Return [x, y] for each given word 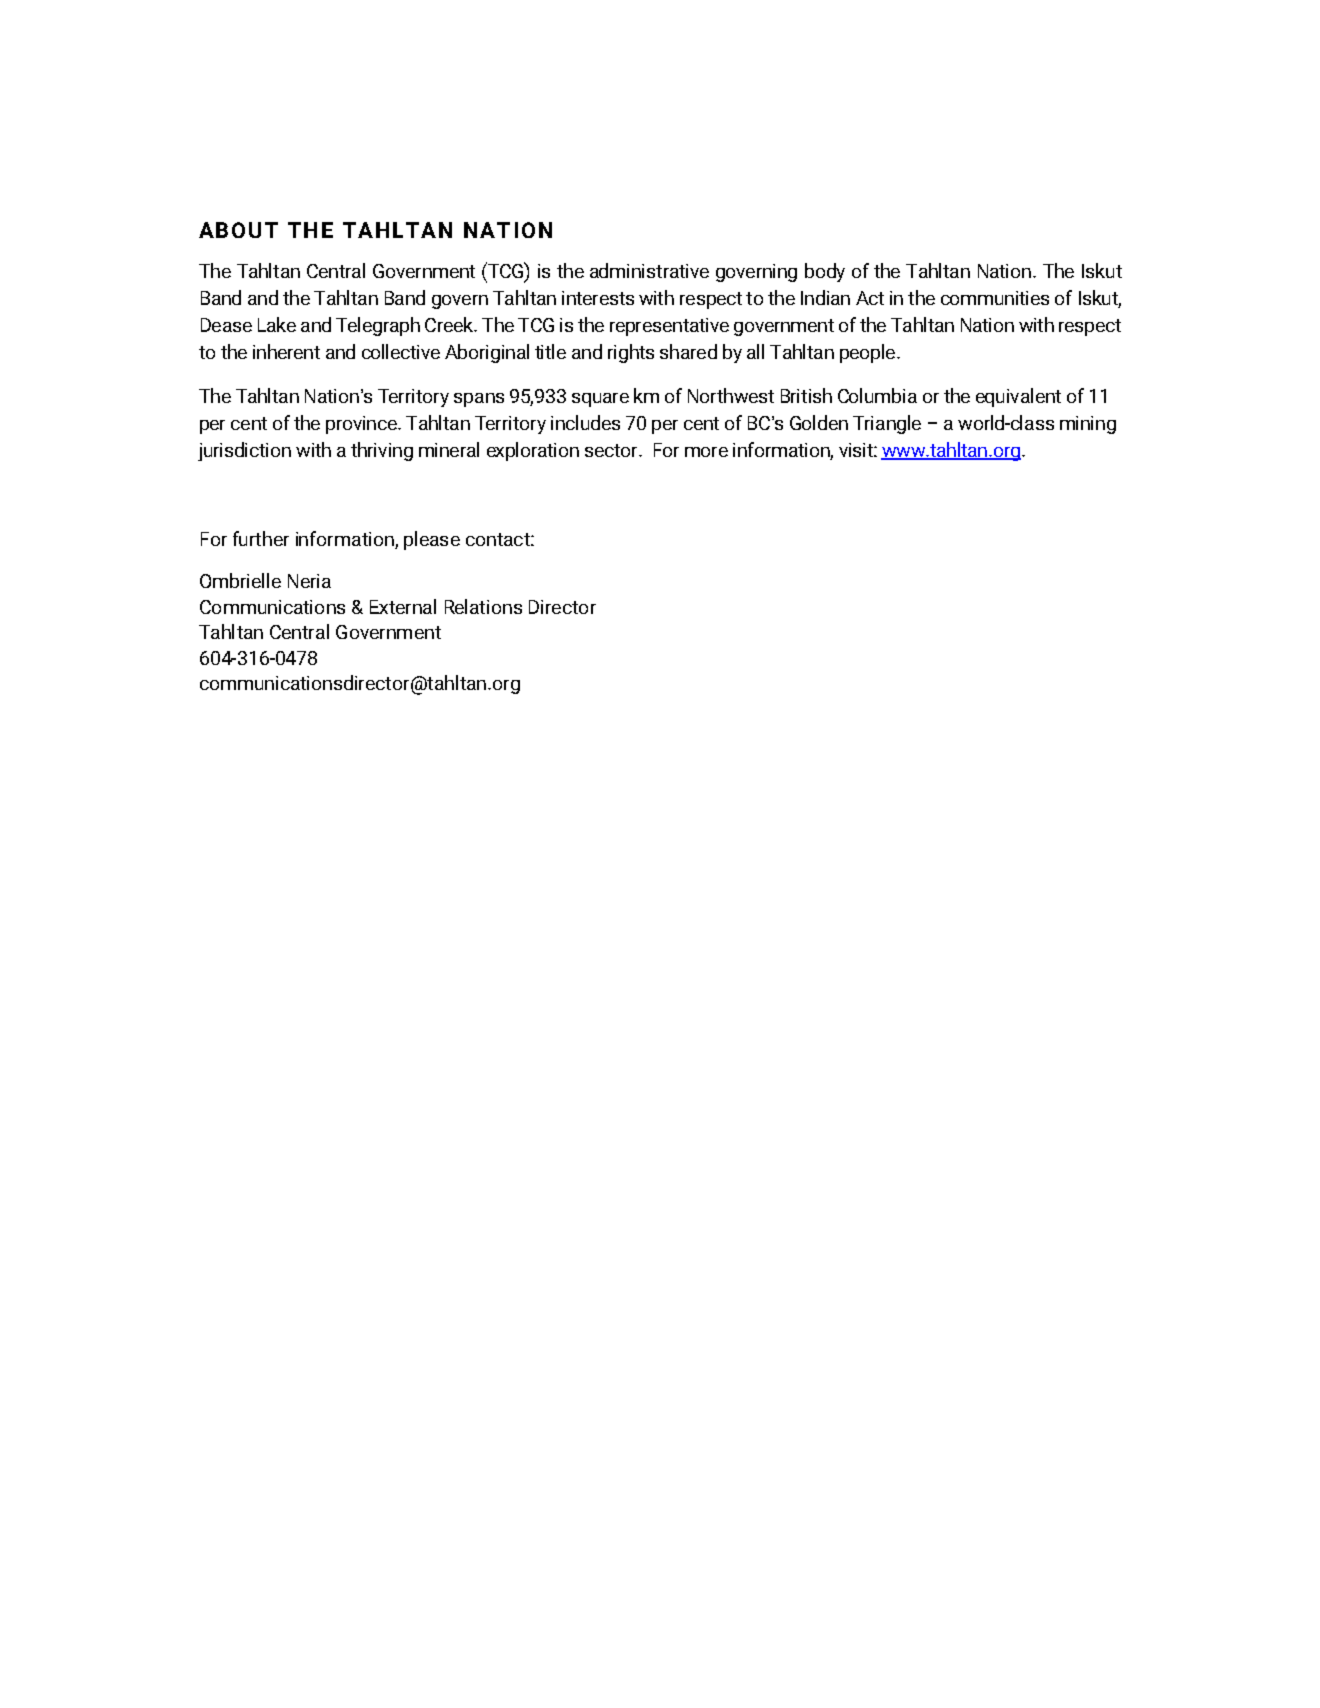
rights [631, 353]
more [706, 452]
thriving [382, 451]
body [825, 272]
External [403, 606]
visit [857, 450]
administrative [649, 270]
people [867, 353]
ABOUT [238, 230]
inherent [286, 351]
